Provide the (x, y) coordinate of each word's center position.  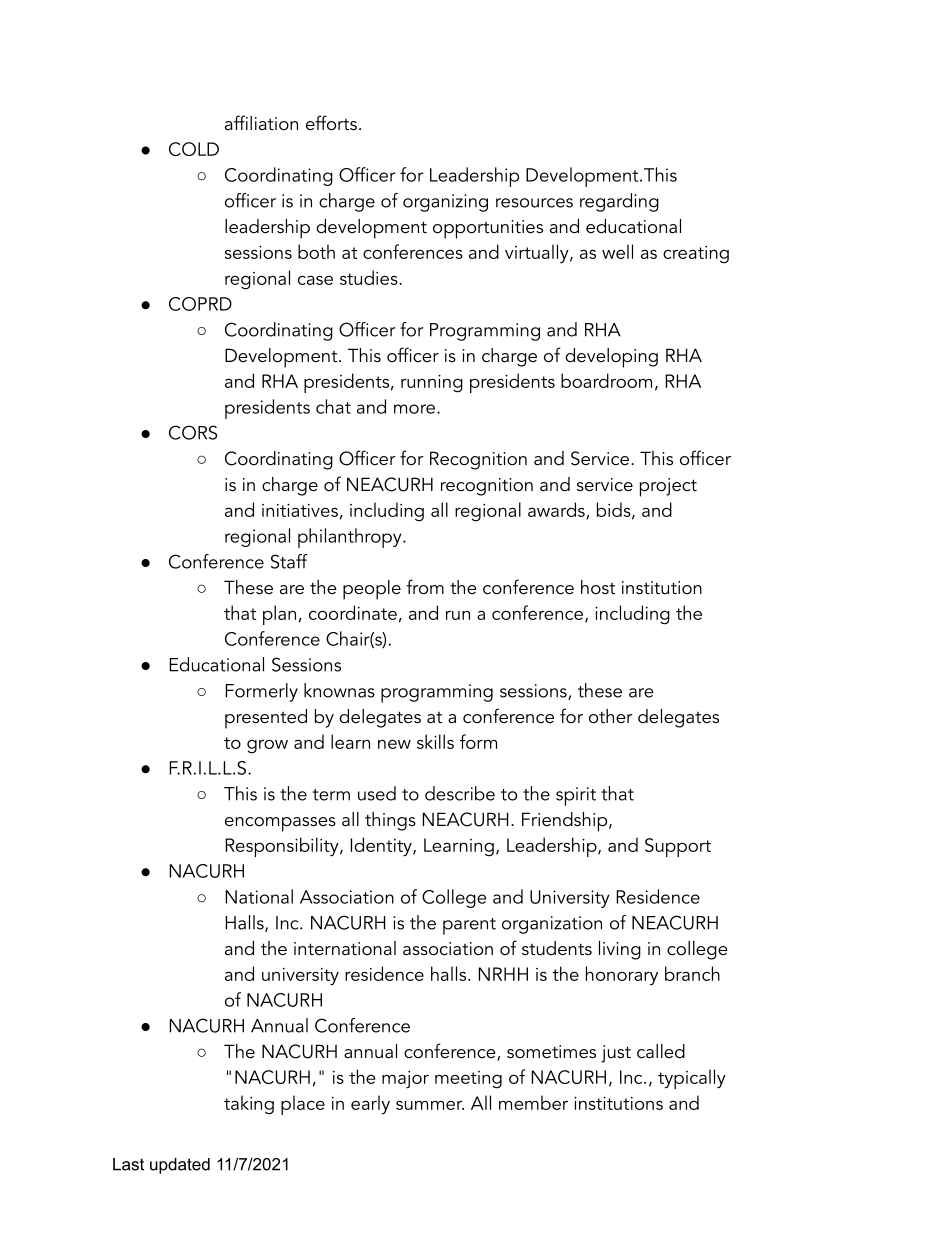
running (432, 384)
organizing (445, 203)
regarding (619, 202)
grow (267, 747)
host (598, 587)
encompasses (280, 824)
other (611, 716)
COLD (194, 149)
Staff (289, 561)
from (425, 587)
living (620, 950)
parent (469, 926)
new (394, 744)
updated (180, 1166)
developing (611, 358)
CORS (193, 432)
